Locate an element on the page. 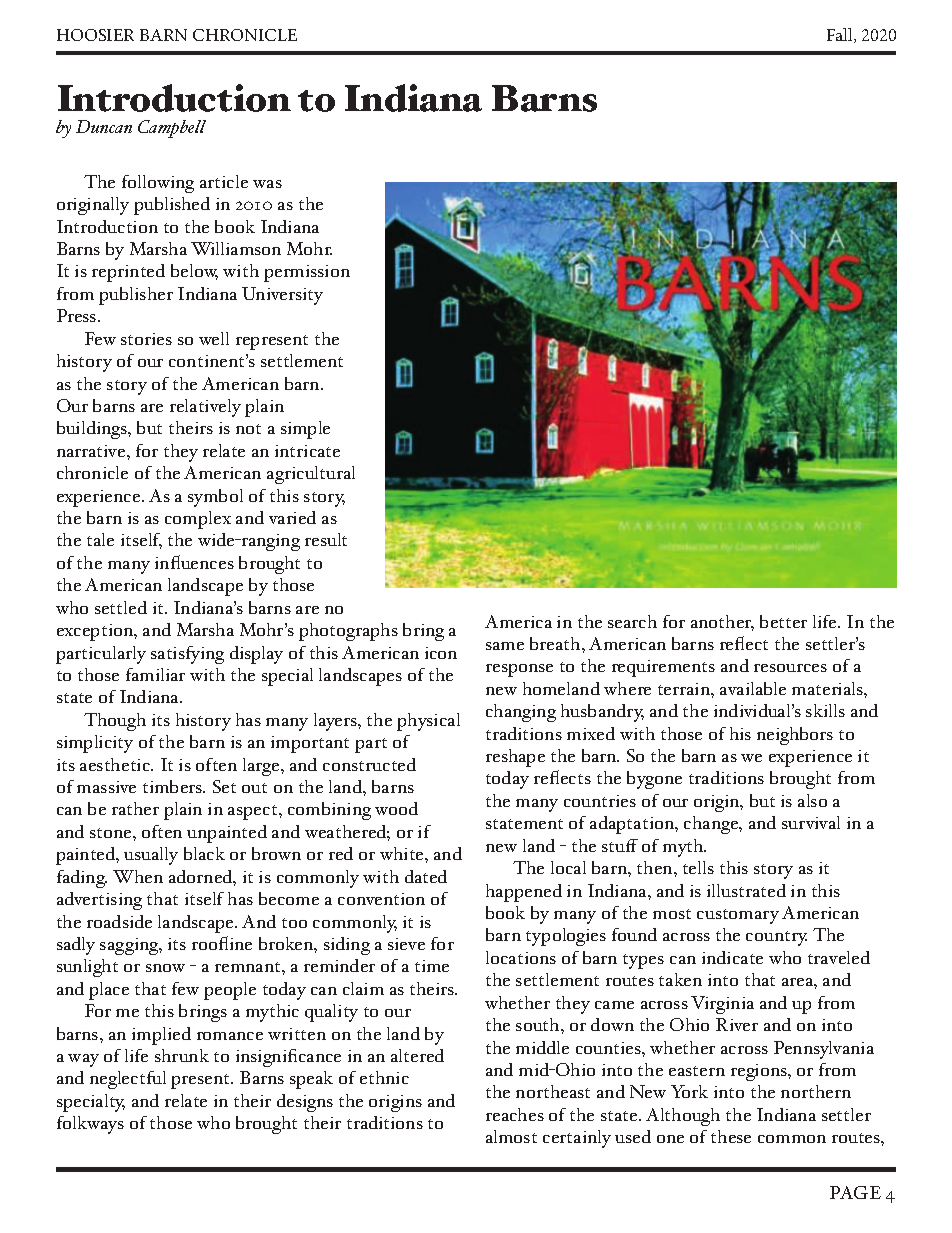  time is located at coordinates (432, 966).
